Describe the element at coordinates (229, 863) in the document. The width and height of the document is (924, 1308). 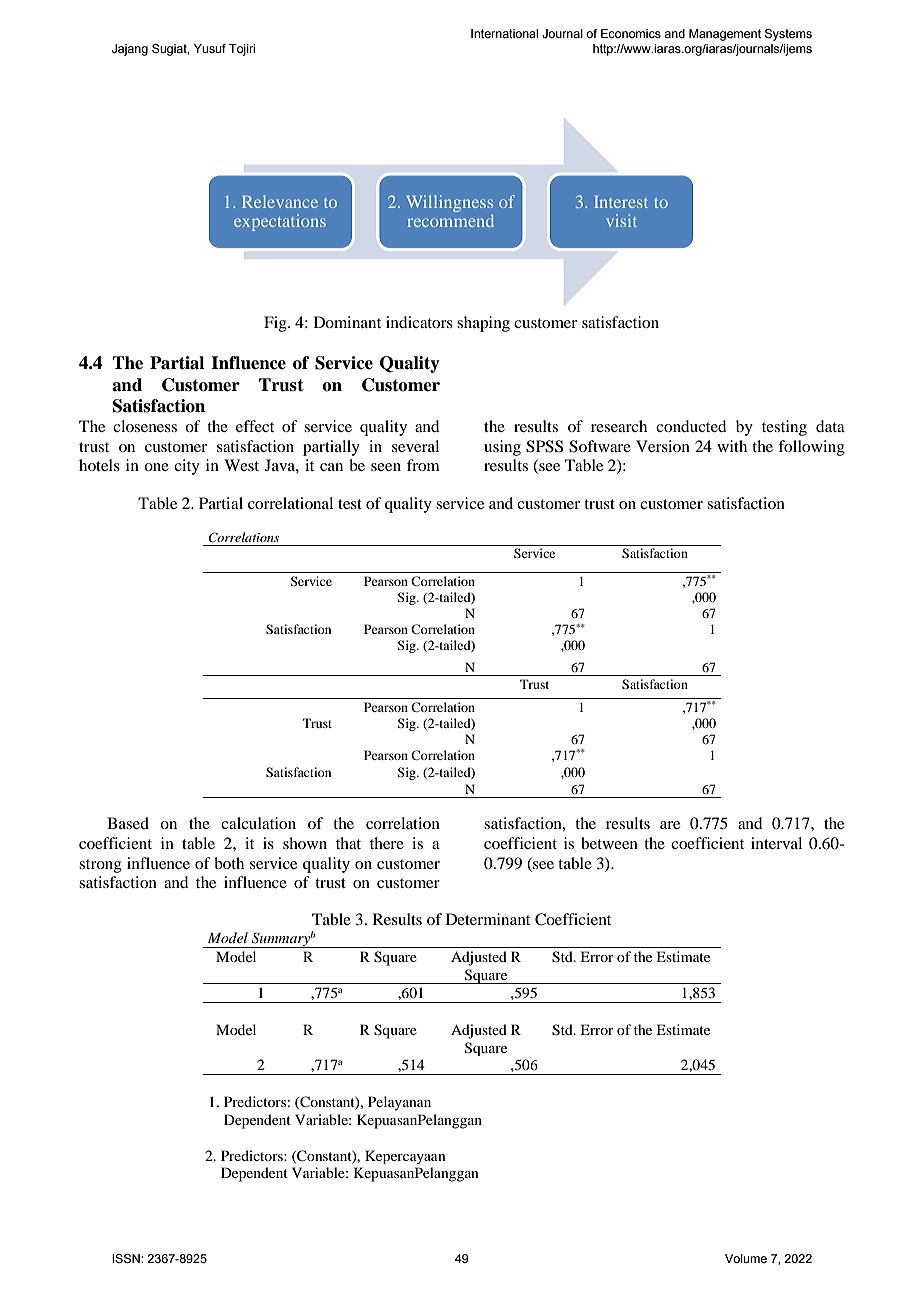
I see `both` at that location.
